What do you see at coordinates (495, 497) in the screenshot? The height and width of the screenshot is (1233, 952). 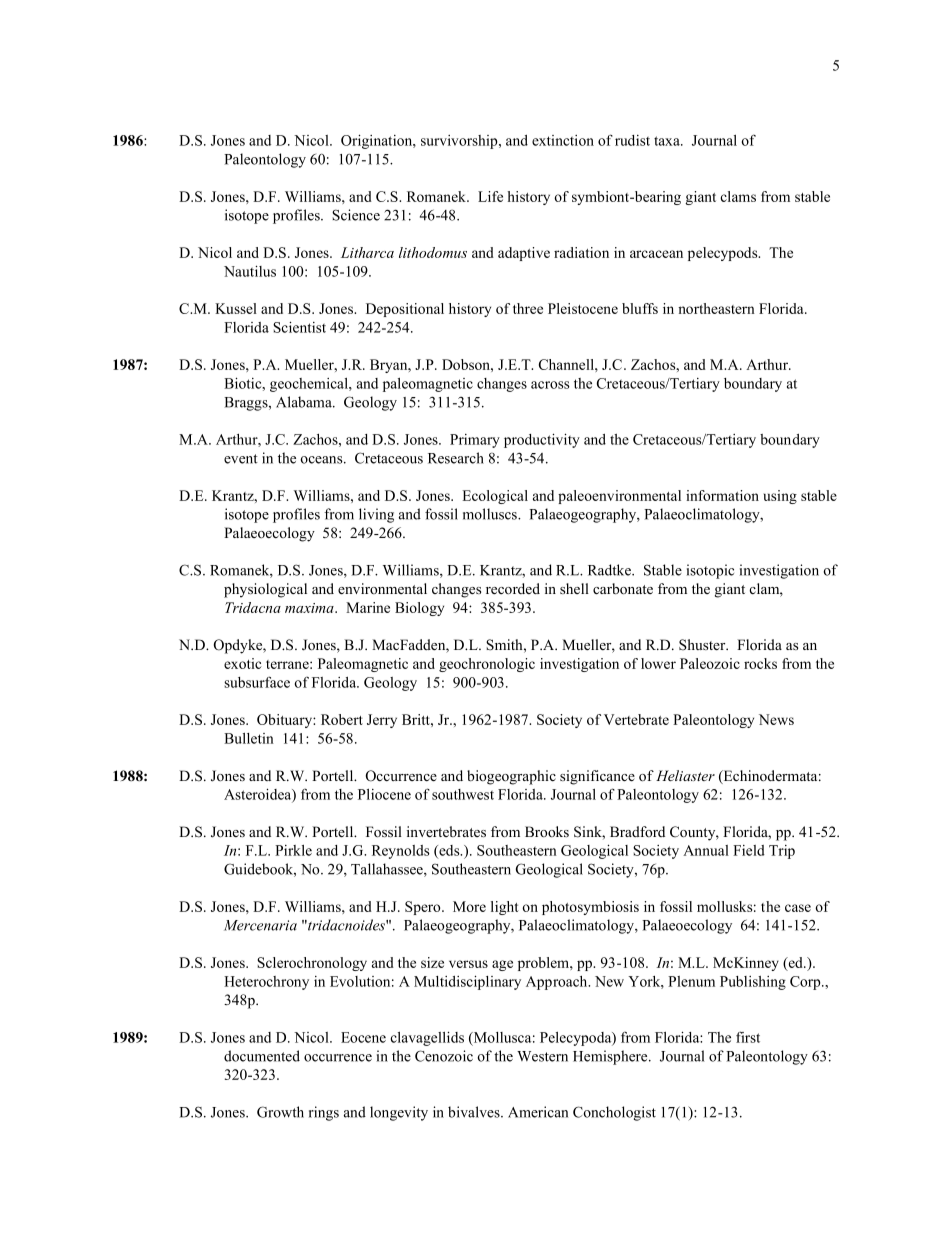 I see `Ecological` at bounding box center [495, 497].
